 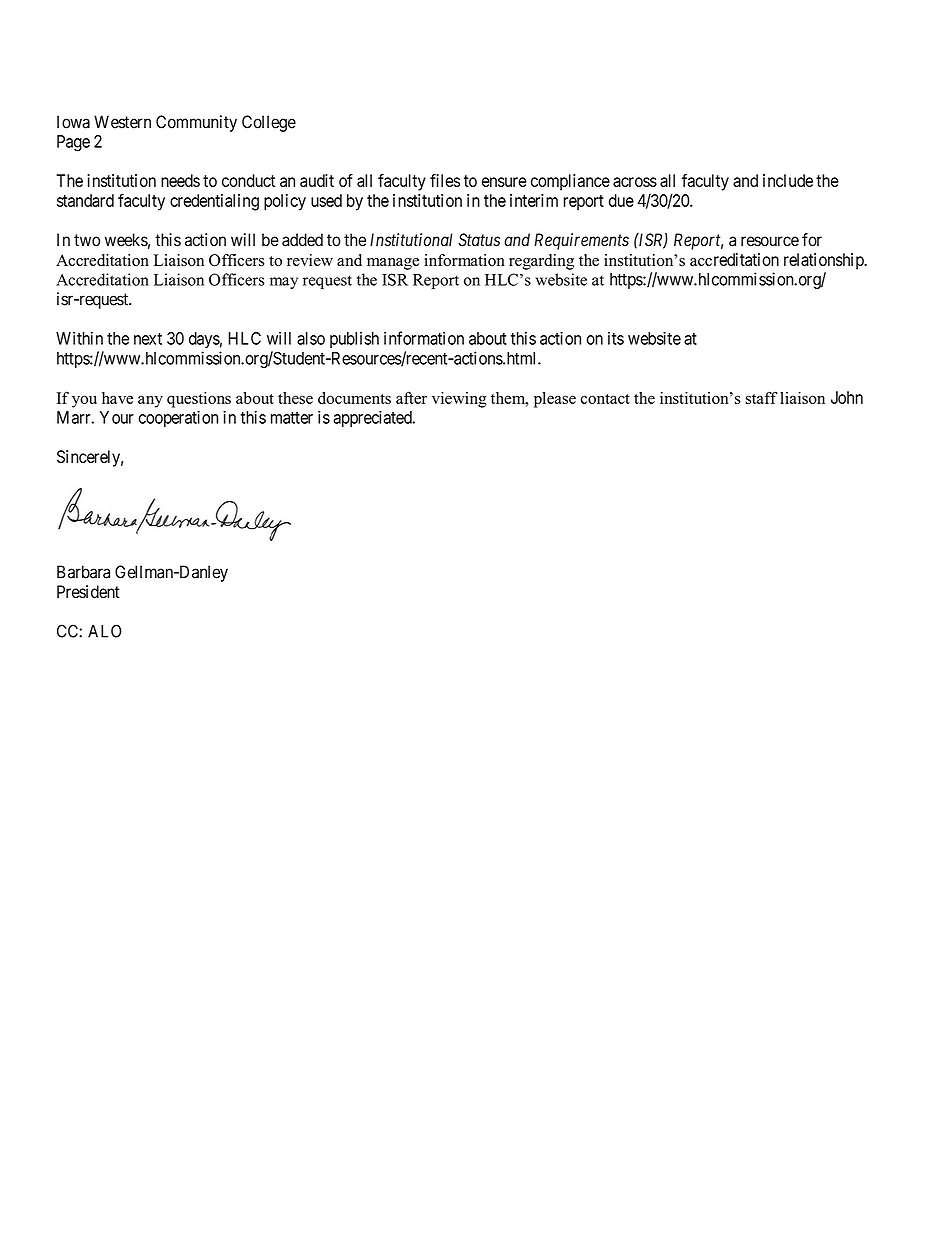 What do you see at coordinates (374, 418) in the image?
I see `appreciated` at bounding box center [374, 418].
